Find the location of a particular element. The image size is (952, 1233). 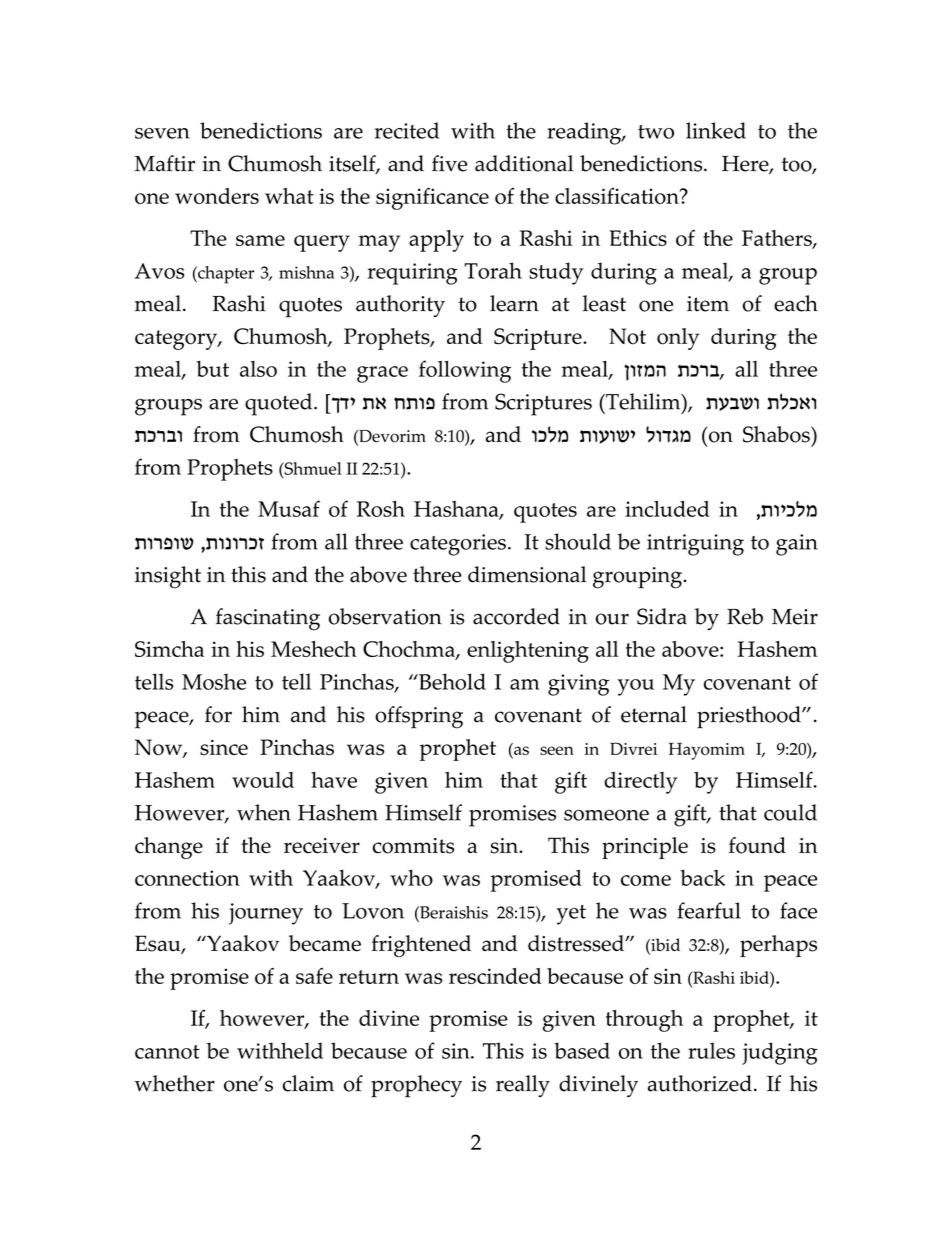

cannot is located at coordinates (167, 1052).
